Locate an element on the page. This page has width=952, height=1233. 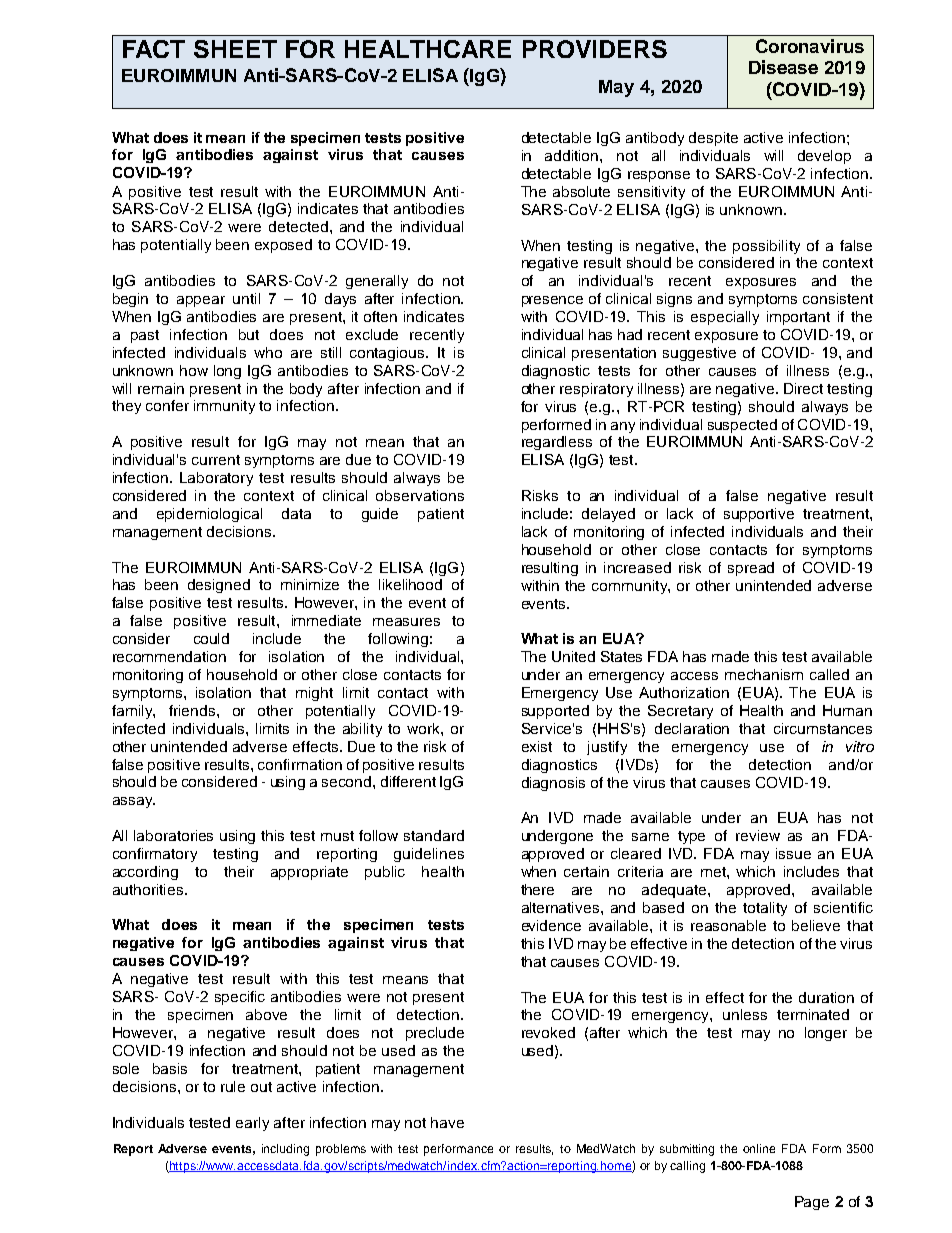
SHEET is located at coordinates (235, 49).
